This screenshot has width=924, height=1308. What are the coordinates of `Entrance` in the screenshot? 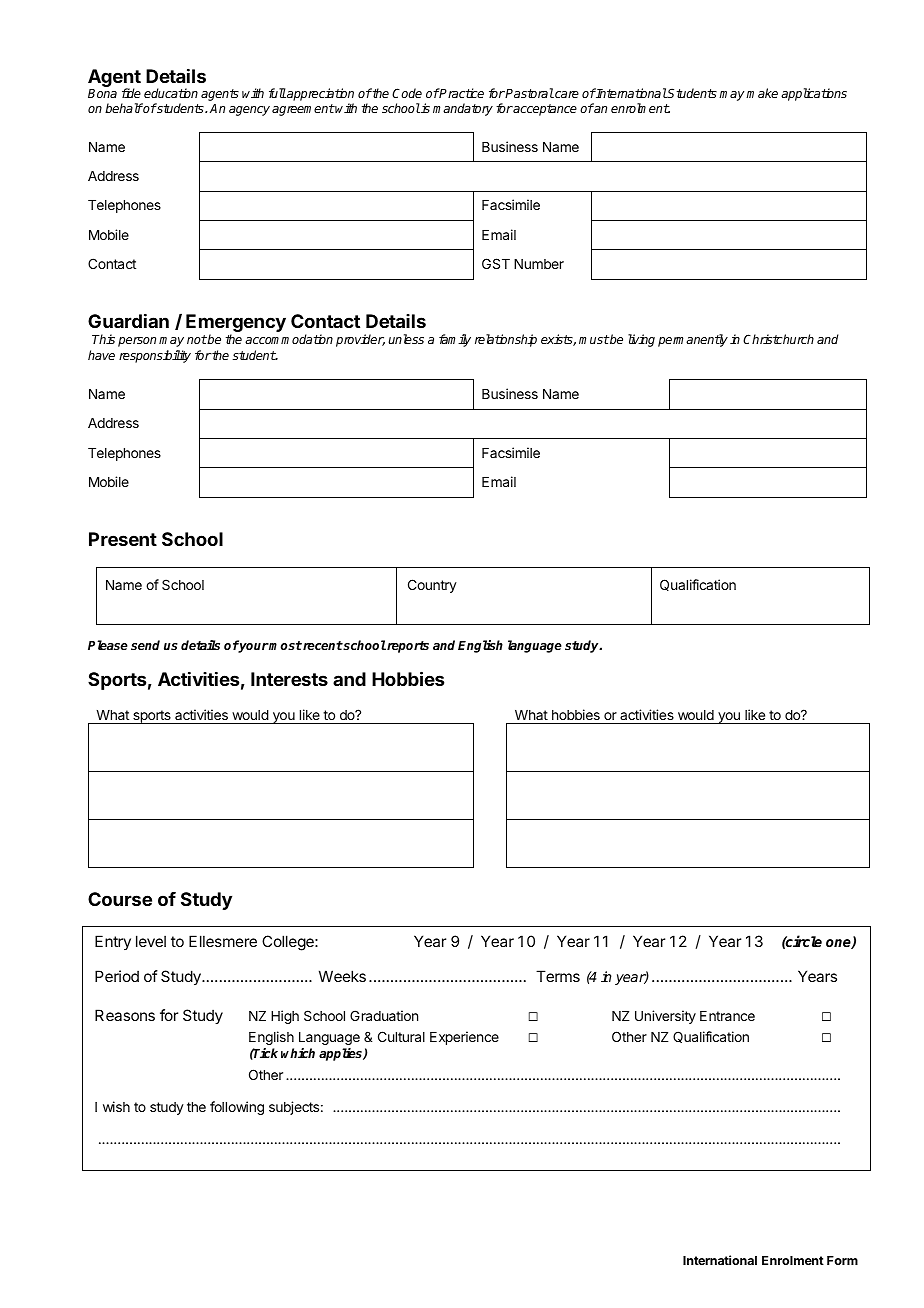 It's located at (727, 1016).
